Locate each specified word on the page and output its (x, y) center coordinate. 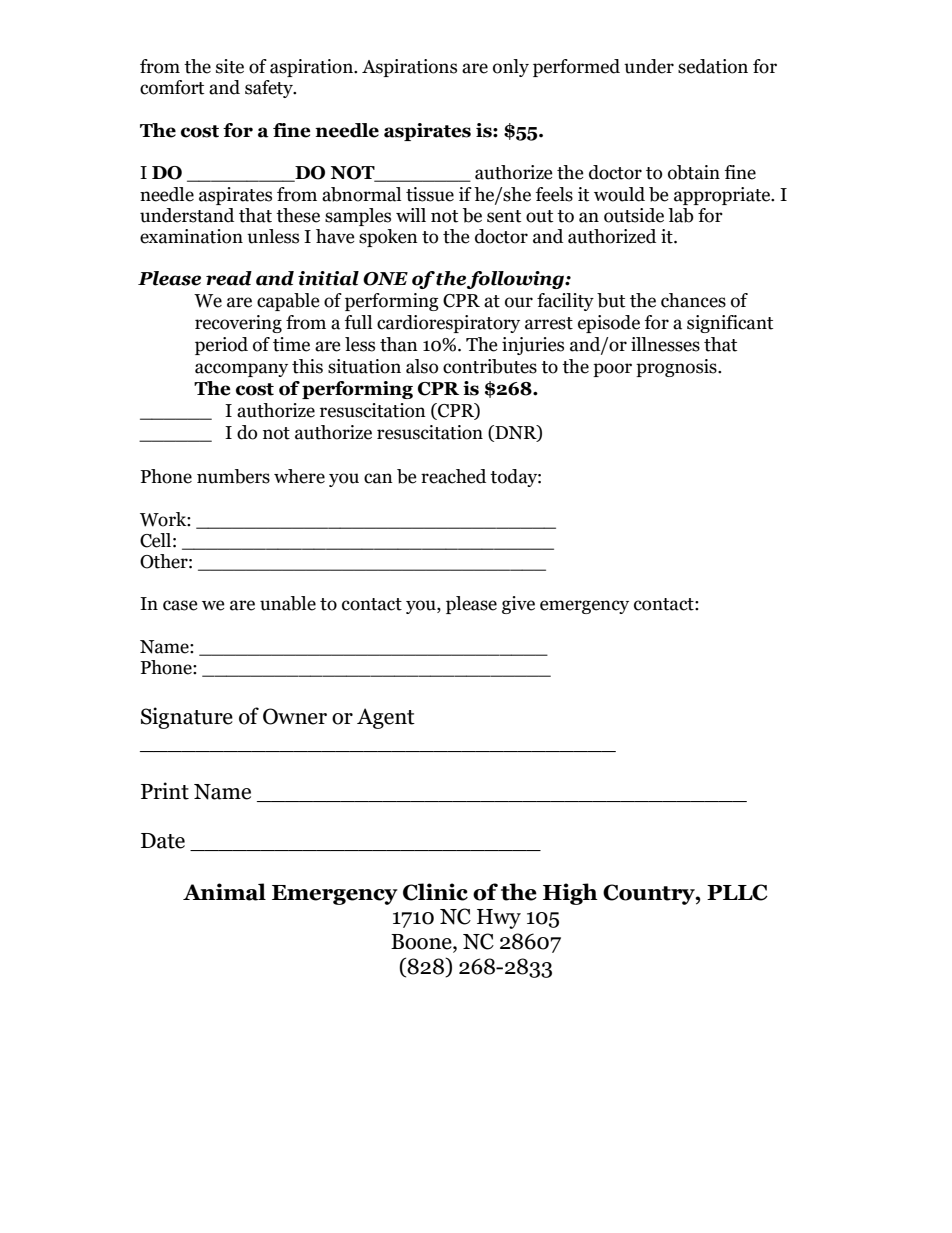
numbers (233, 476)
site (230, 66)
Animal (224, 892)
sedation (713, 66)
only (511, 68)
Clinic (435, 892)
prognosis (677, 368)
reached (453, 476)
